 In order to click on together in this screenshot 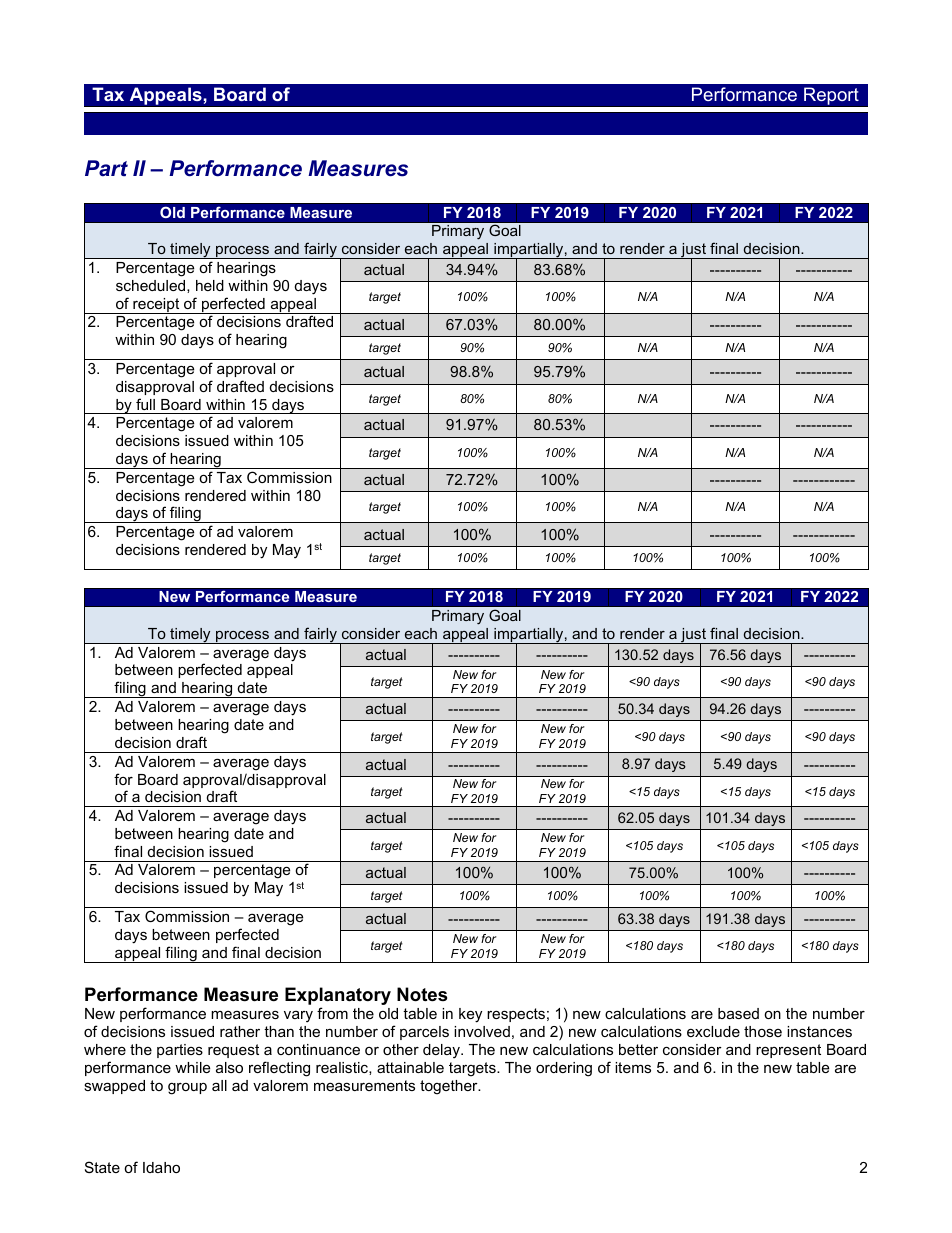, I will do `click(450, 1087)`.
